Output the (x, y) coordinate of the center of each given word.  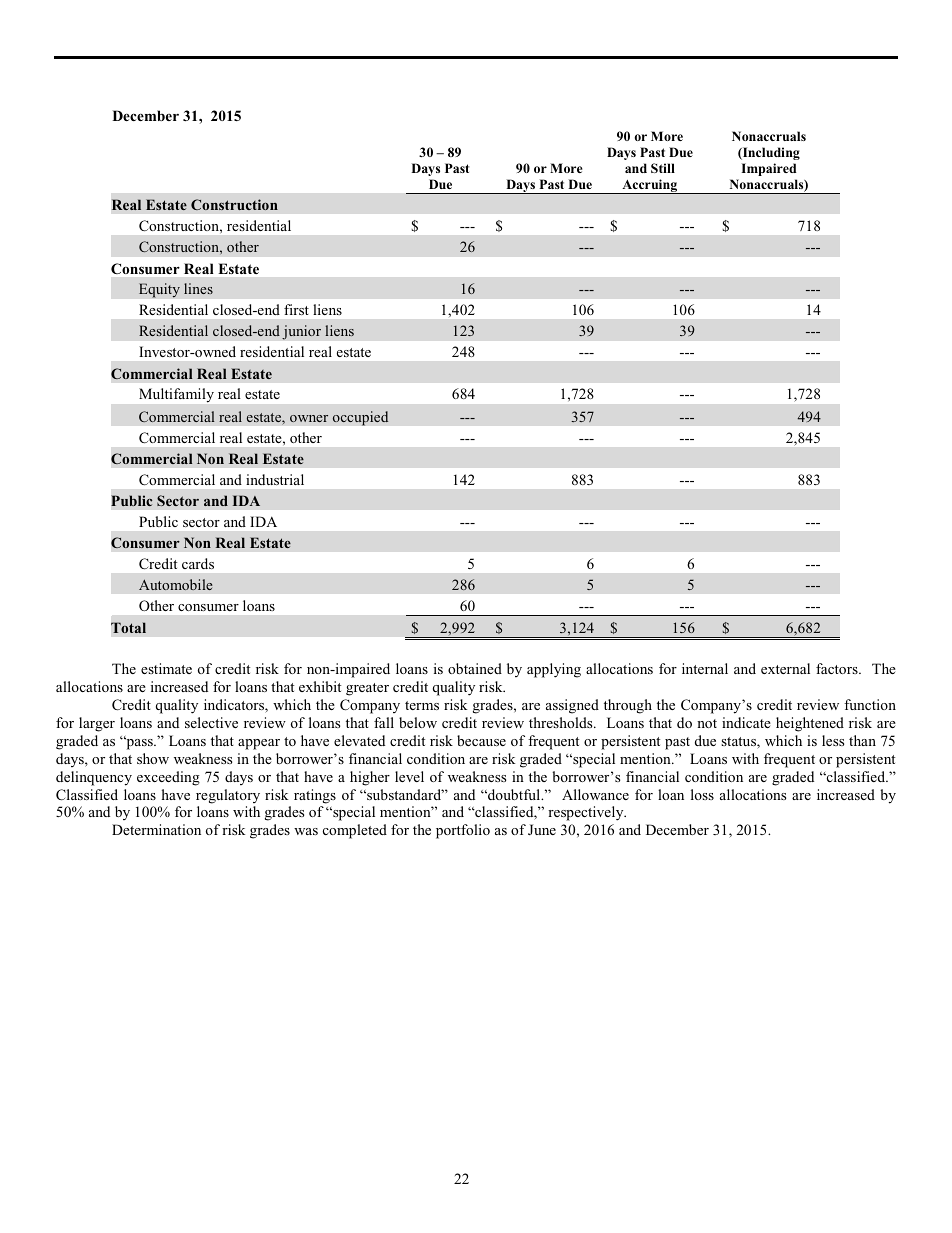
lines (198, 288)
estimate (166, 668)
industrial (275, 479)
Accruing (650, 186)
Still (663, 168)
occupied (360, 418)
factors (838, 668)
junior (301, 332)
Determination (156, 829)
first (296, 309)
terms (422, 705)
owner (309, 418)
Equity (159, 290)
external (785, 668)
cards (198, 563)
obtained (475, 668)
